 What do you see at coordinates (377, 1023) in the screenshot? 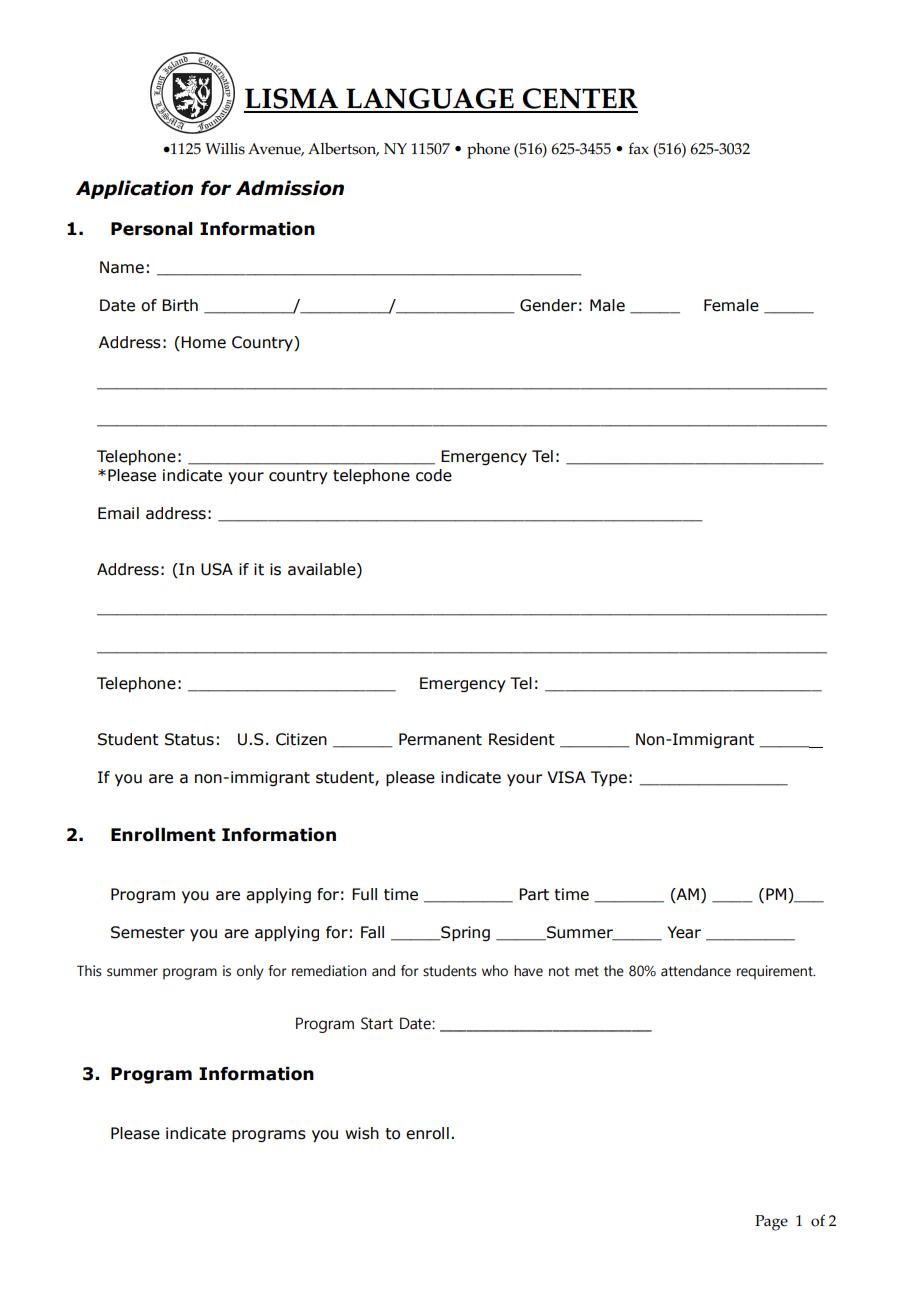
I see `Start` at bounding box center [377, 1023].
